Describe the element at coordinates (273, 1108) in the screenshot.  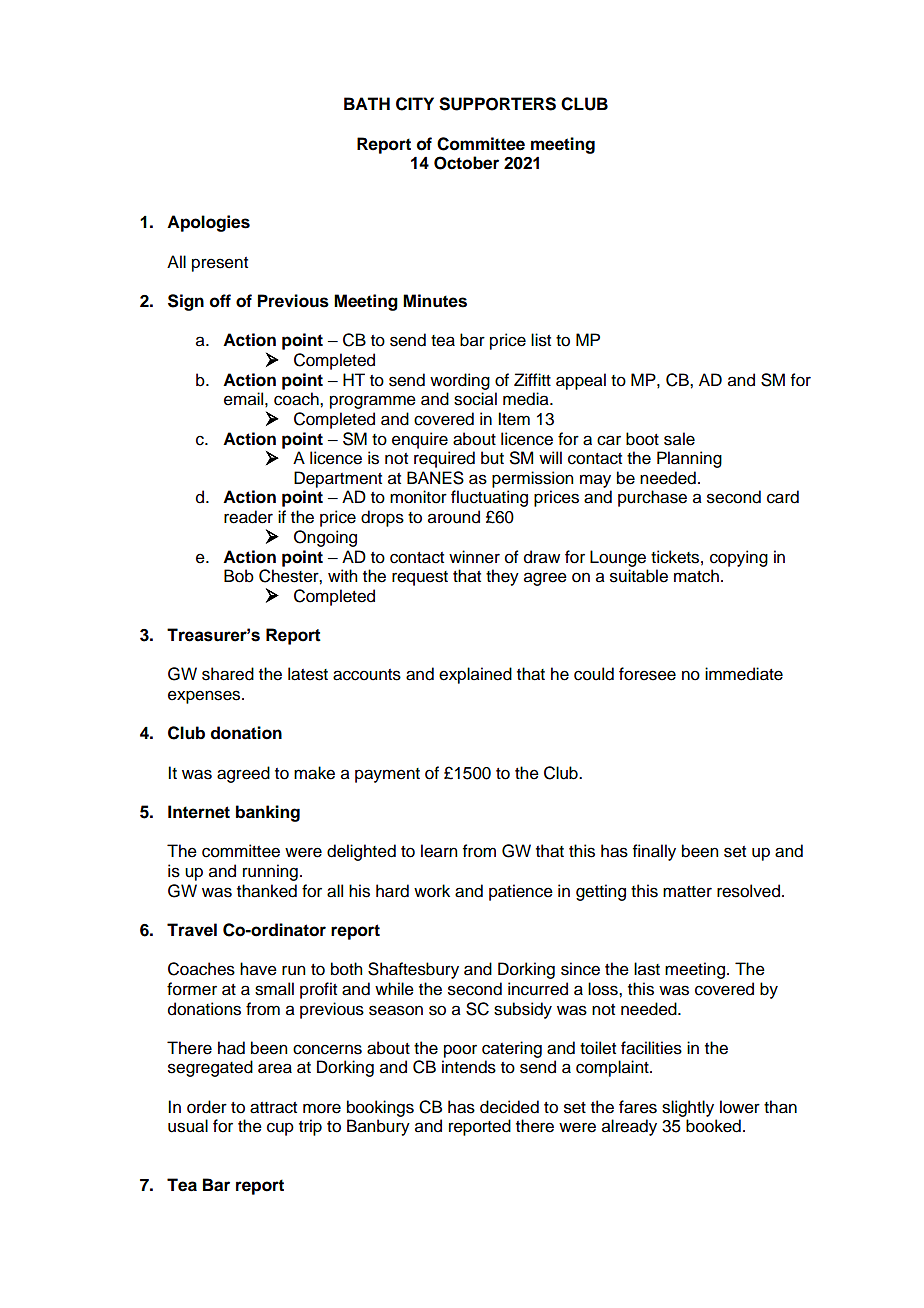
I see `attract` at that location.
